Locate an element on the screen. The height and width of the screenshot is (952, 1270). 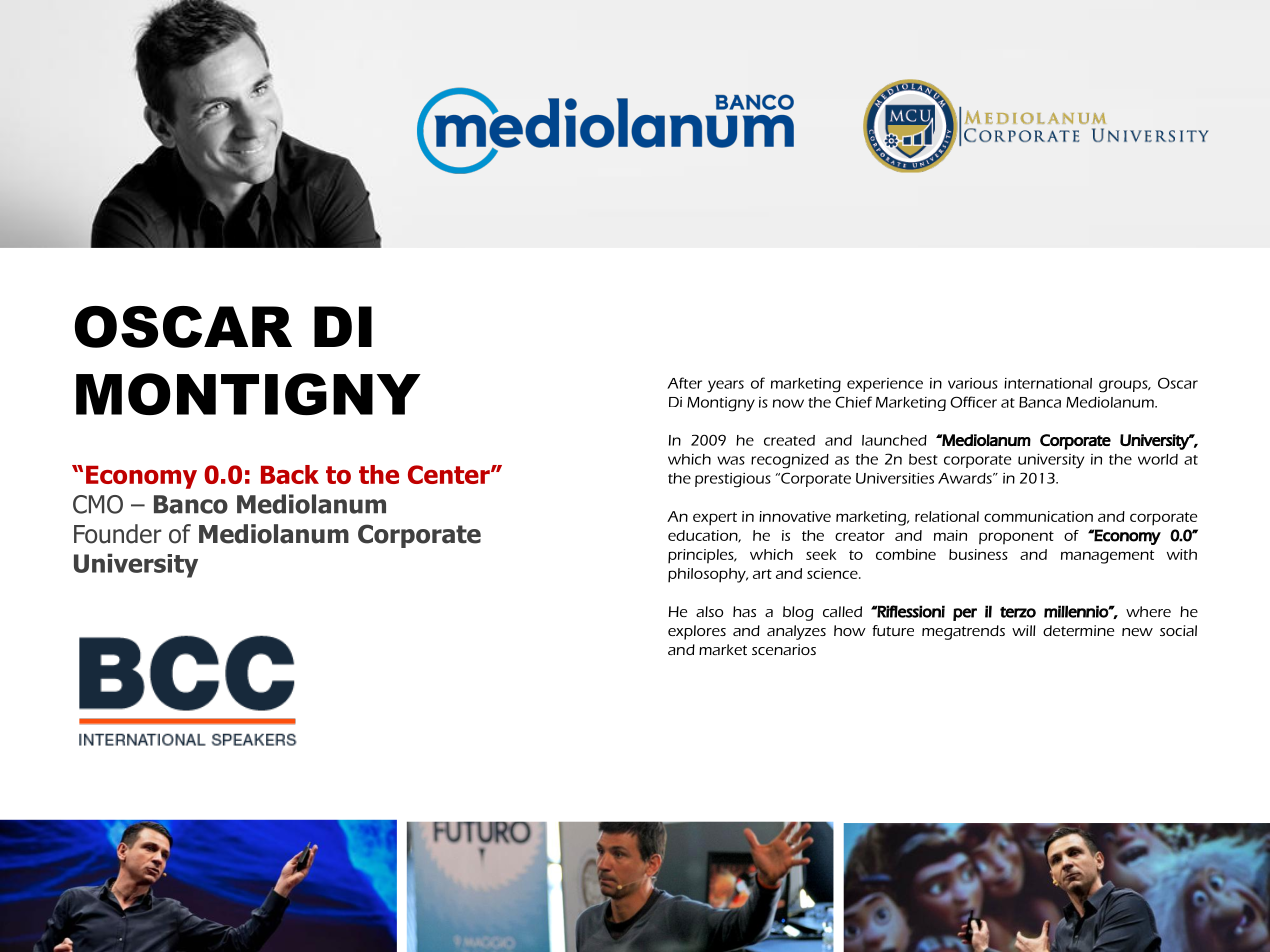
determine is located at coordinates (1078, 630).
